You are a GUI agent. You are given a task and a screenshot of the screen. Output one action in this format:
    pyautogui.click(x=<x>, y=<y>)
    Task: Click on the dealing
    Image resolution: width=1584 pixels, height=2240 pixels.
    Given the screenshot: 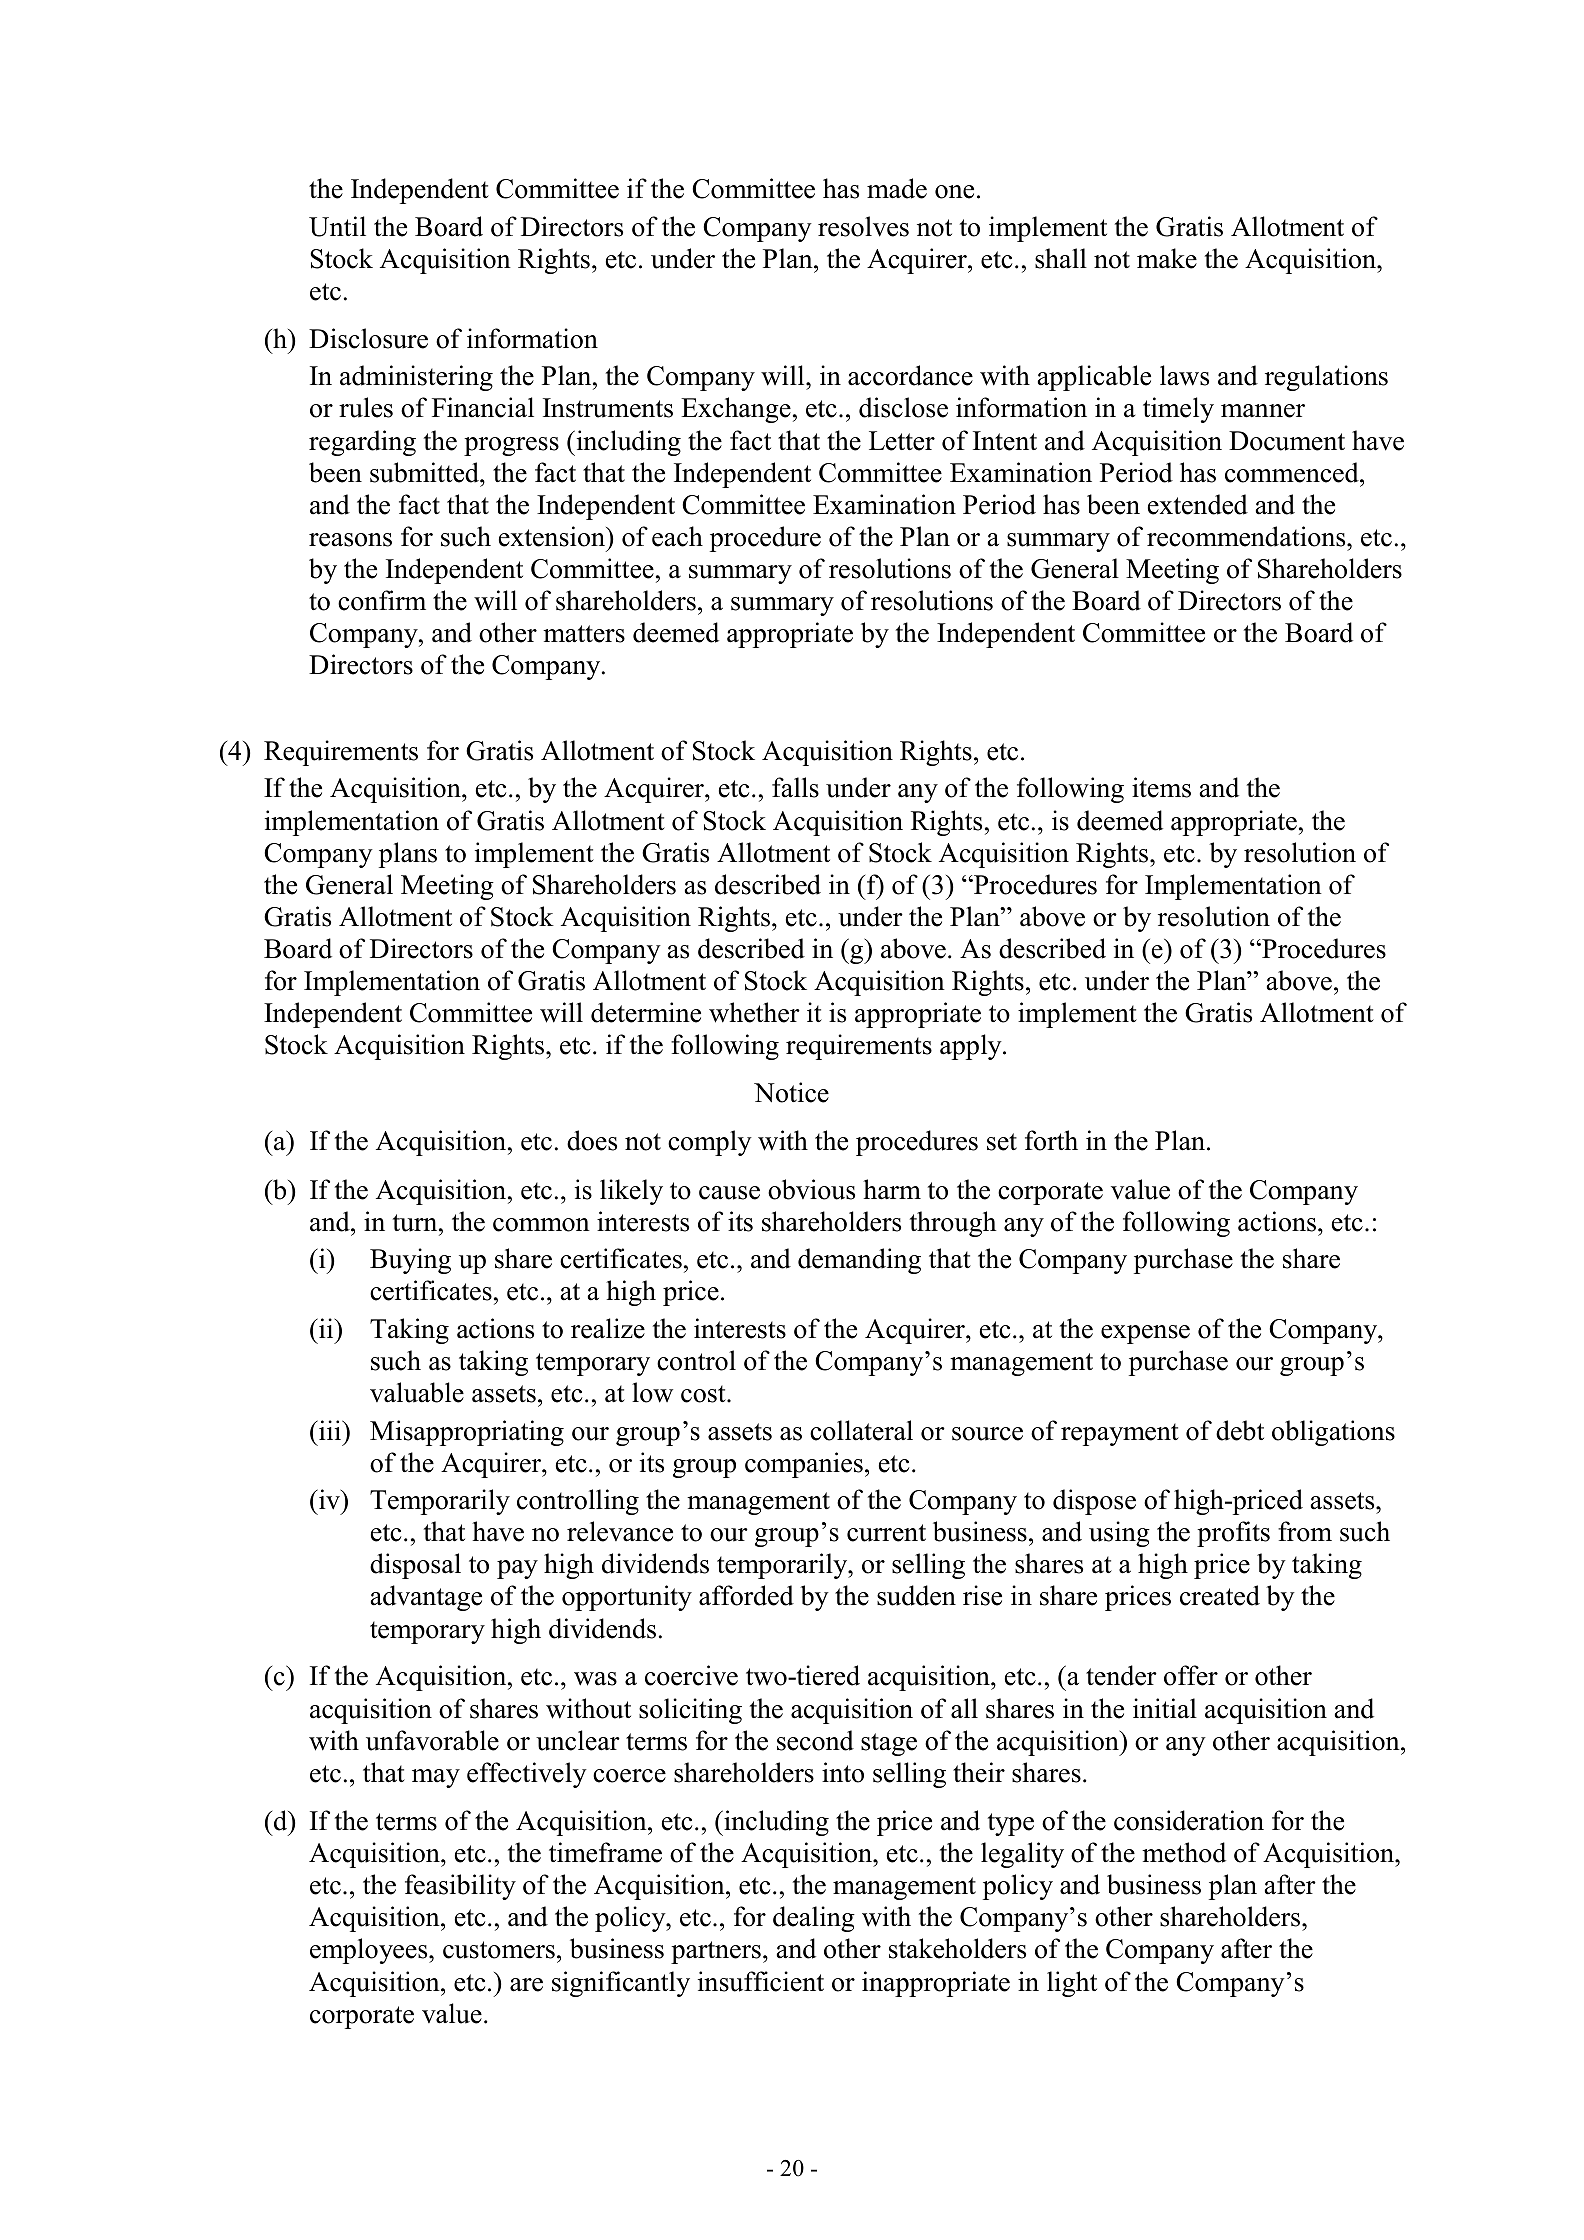 What is the action you would take?
    pyautogui.click(x=814, y=1919)
